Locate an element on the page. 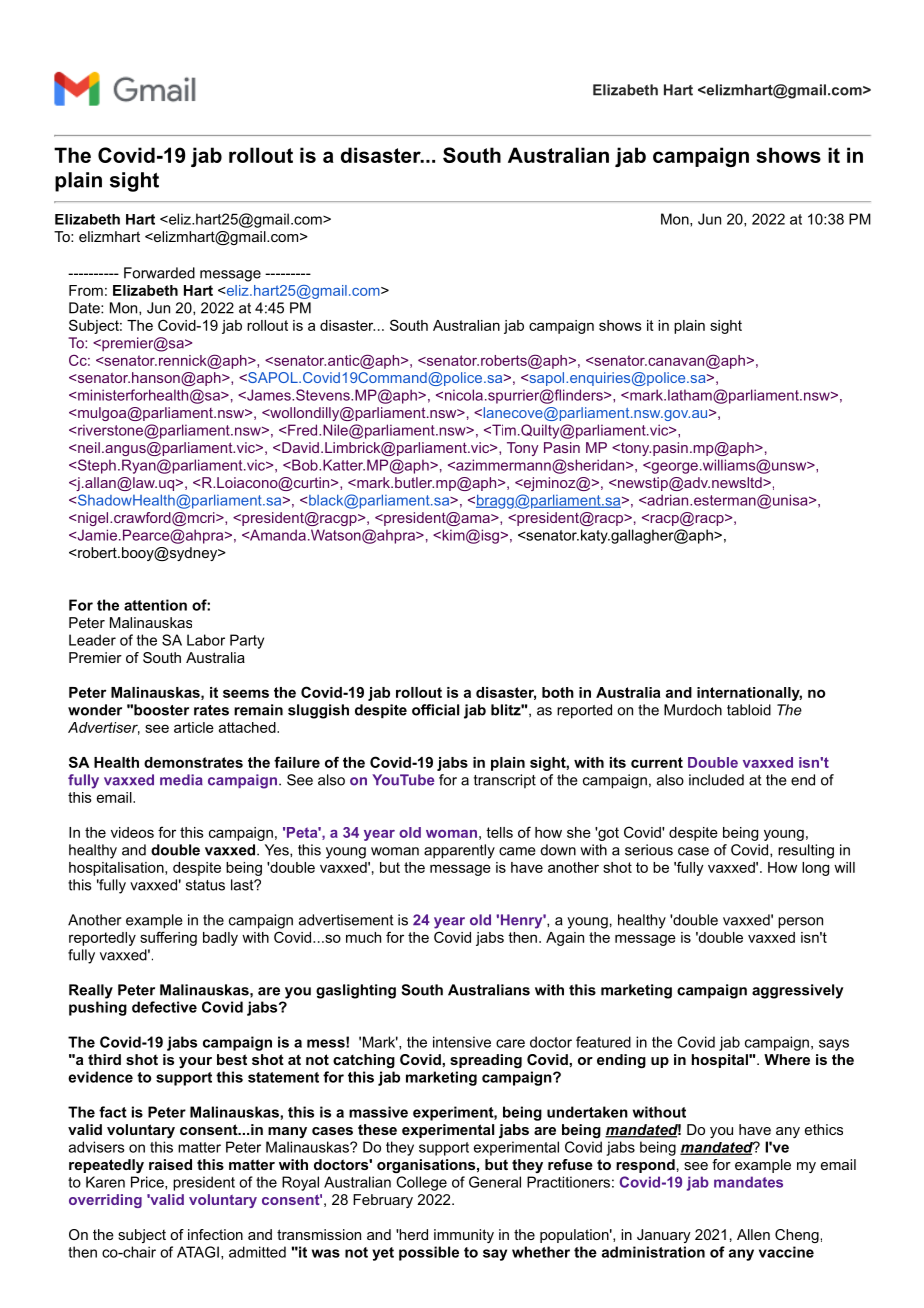 The image size is (924, 1308). media is located at coordinates (181, 780).
